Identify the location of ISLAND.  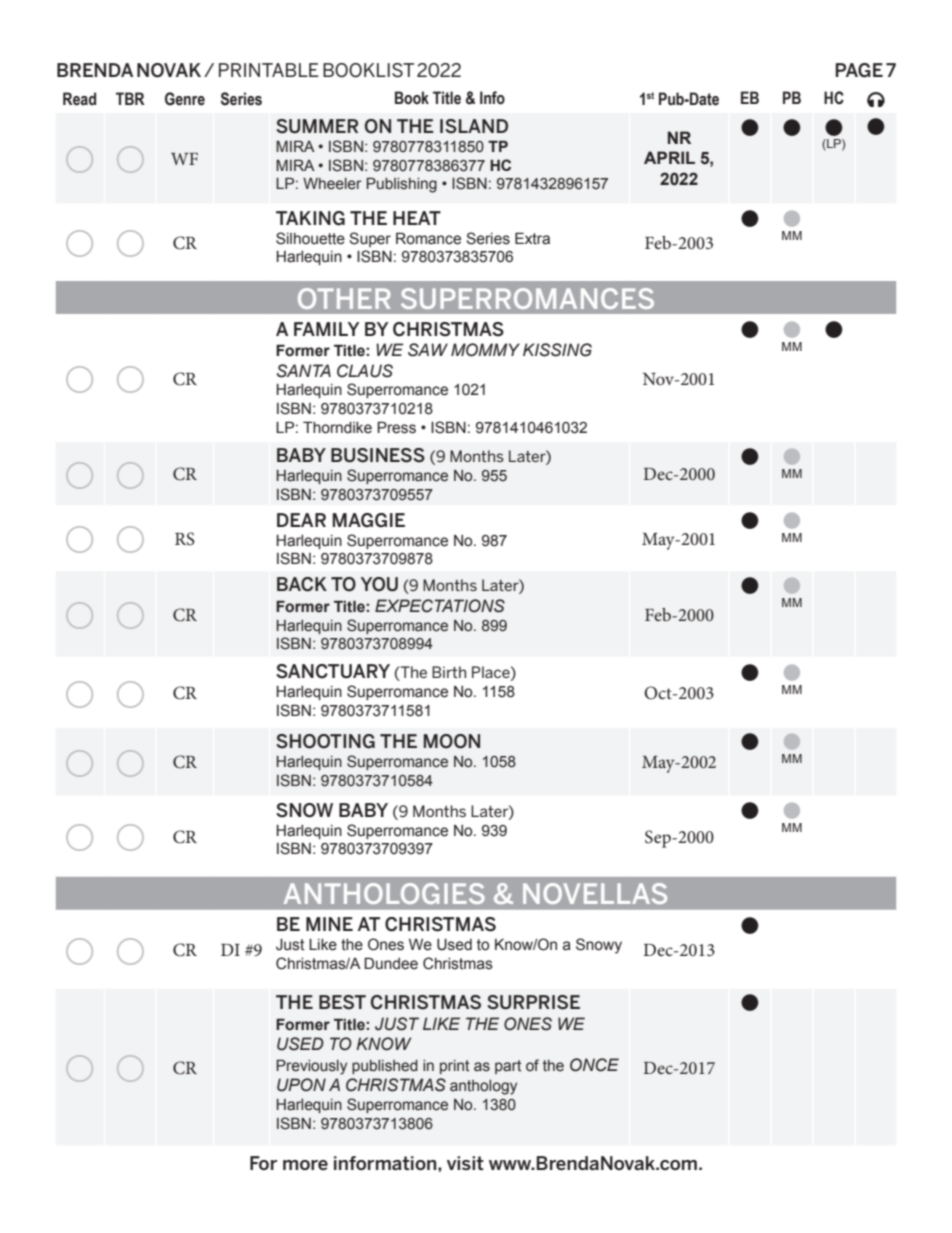
(474, 126).
